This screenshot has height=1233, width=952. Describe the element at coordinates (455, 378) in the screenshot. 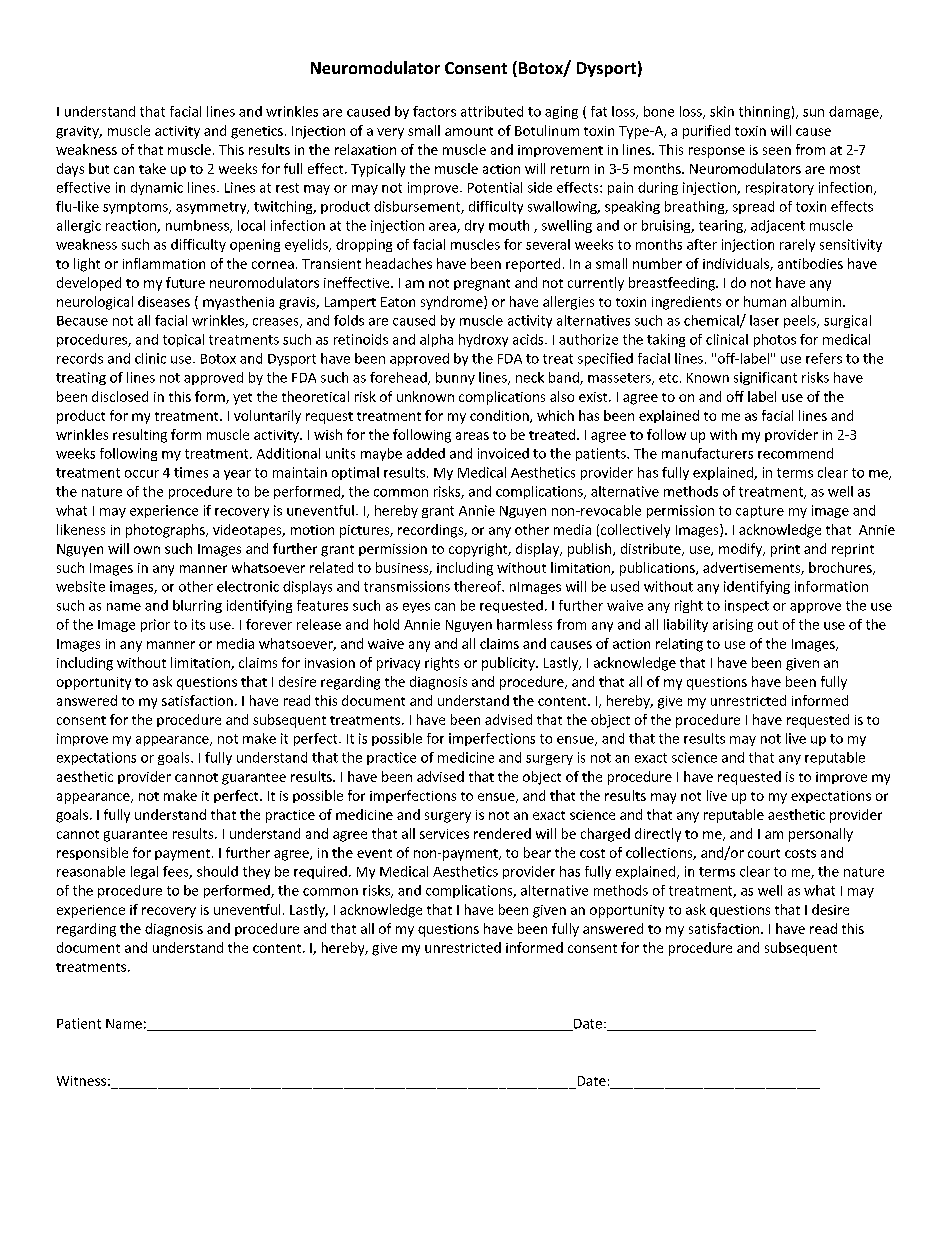

I see `bunny` at that location.
